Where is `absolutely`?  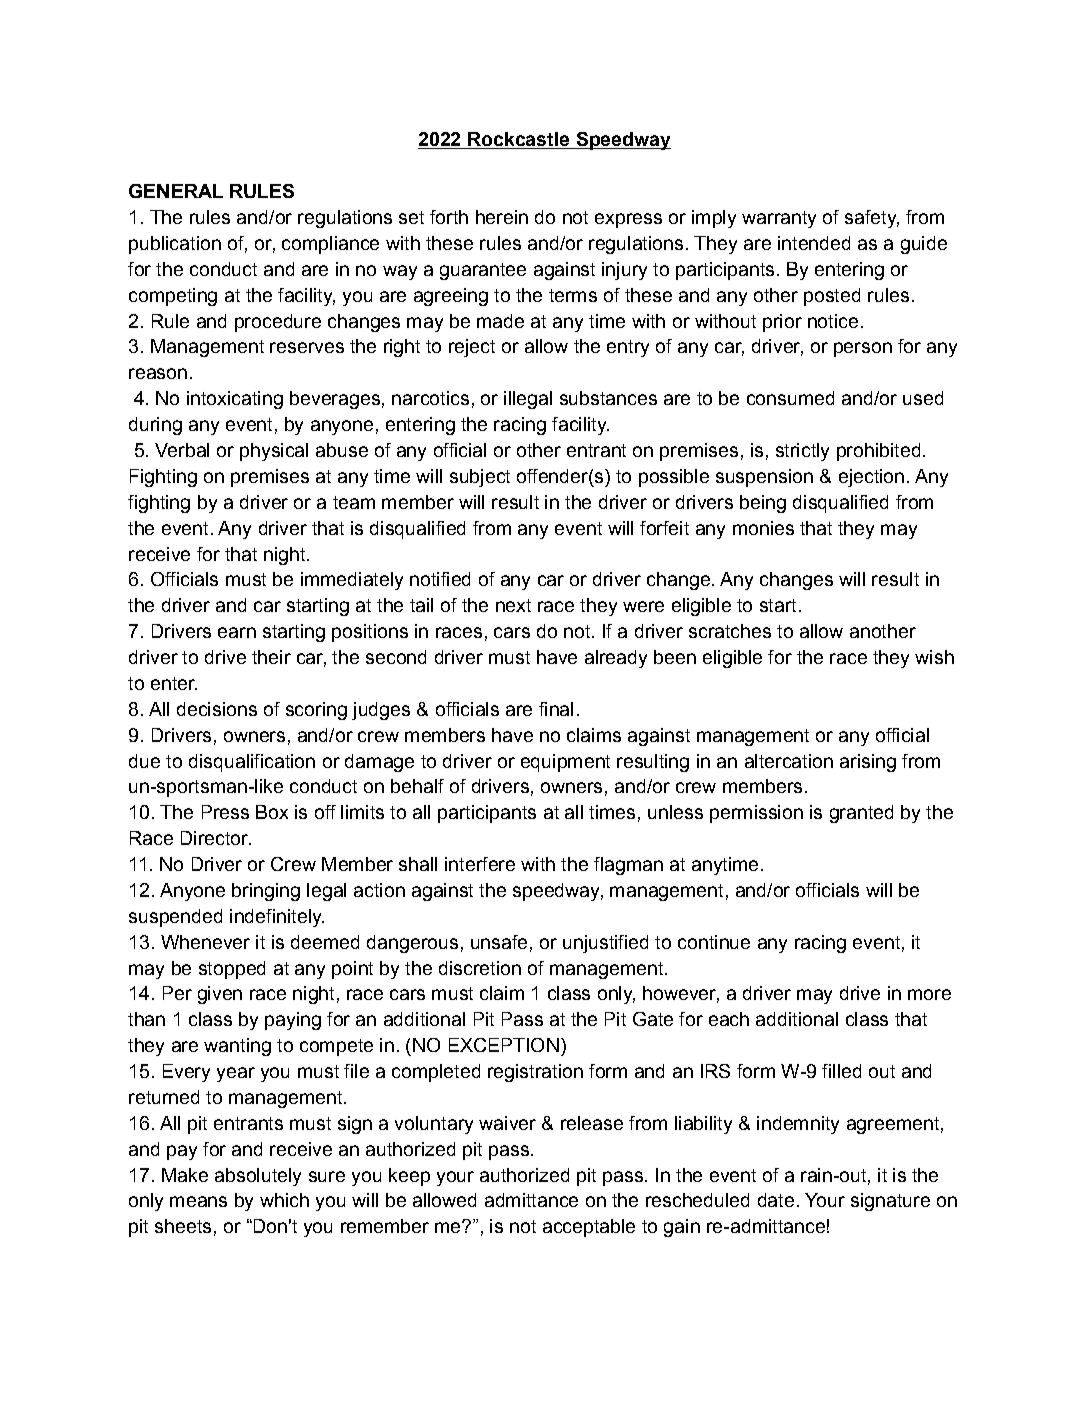
absolutely is located at coordinates (258, 1177).
